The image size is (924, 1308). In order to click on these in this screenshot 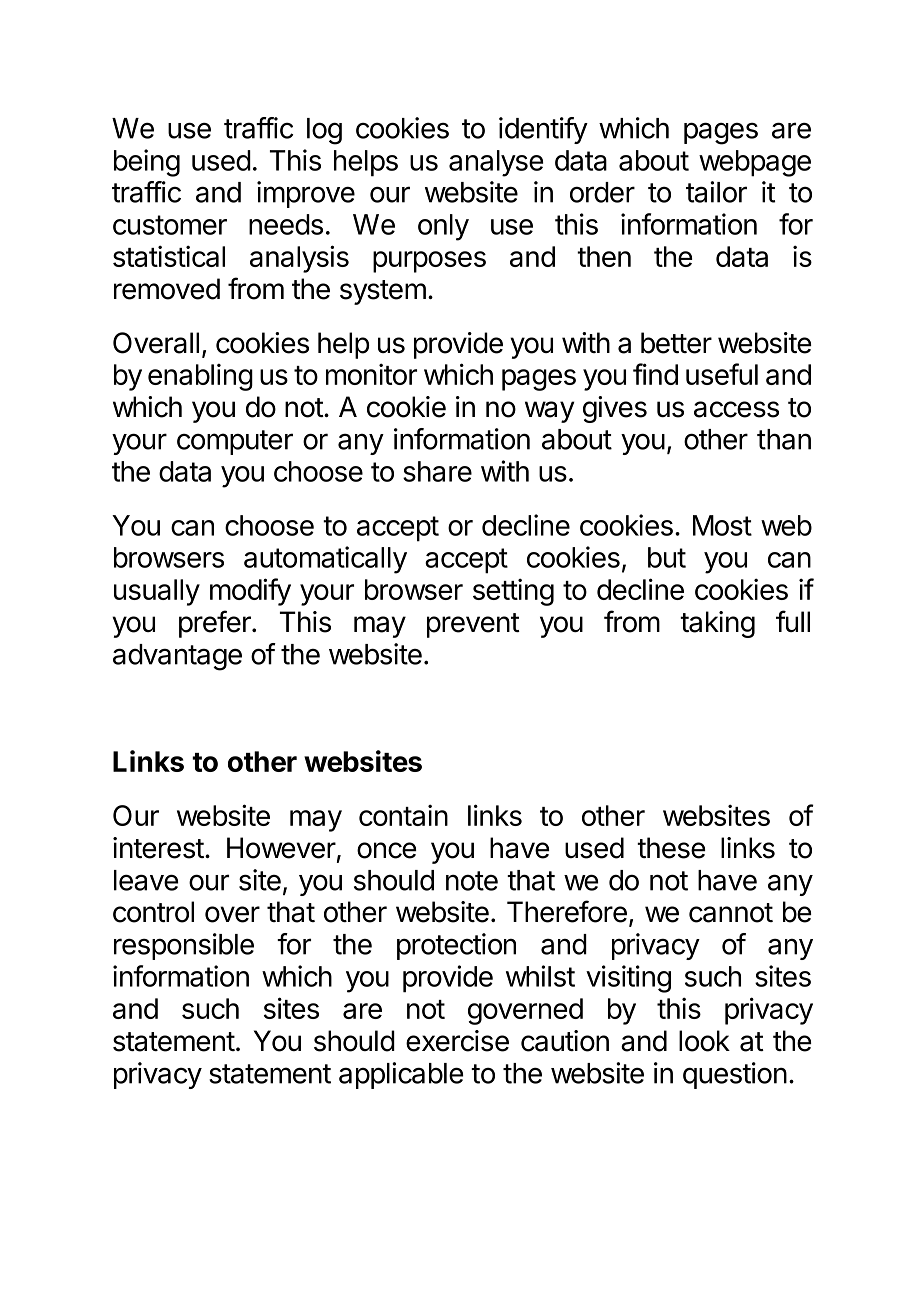, I will do `click(671, 848)`.
